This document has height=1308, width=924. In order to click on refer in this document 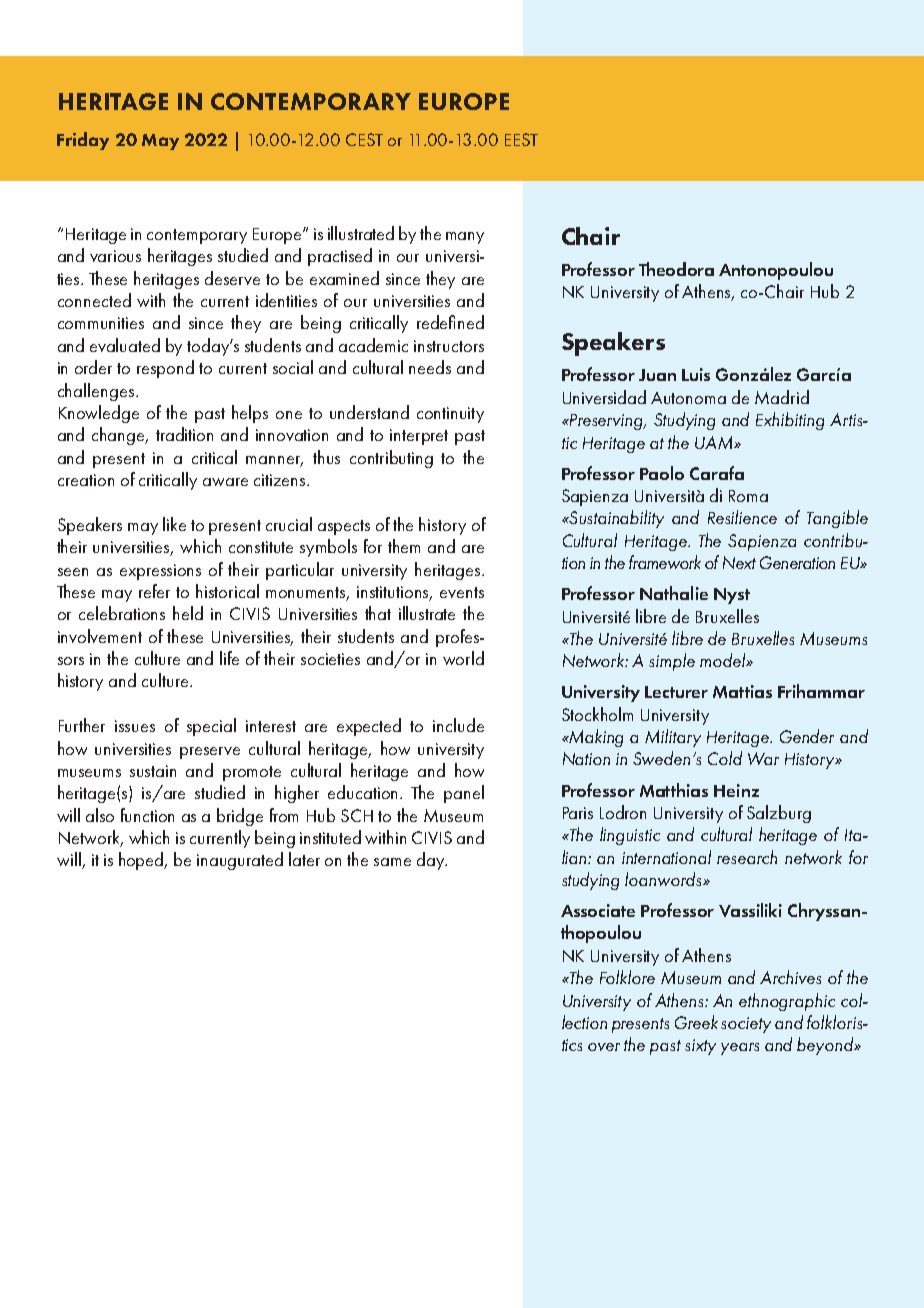, I will do `click(154, 591)`.
